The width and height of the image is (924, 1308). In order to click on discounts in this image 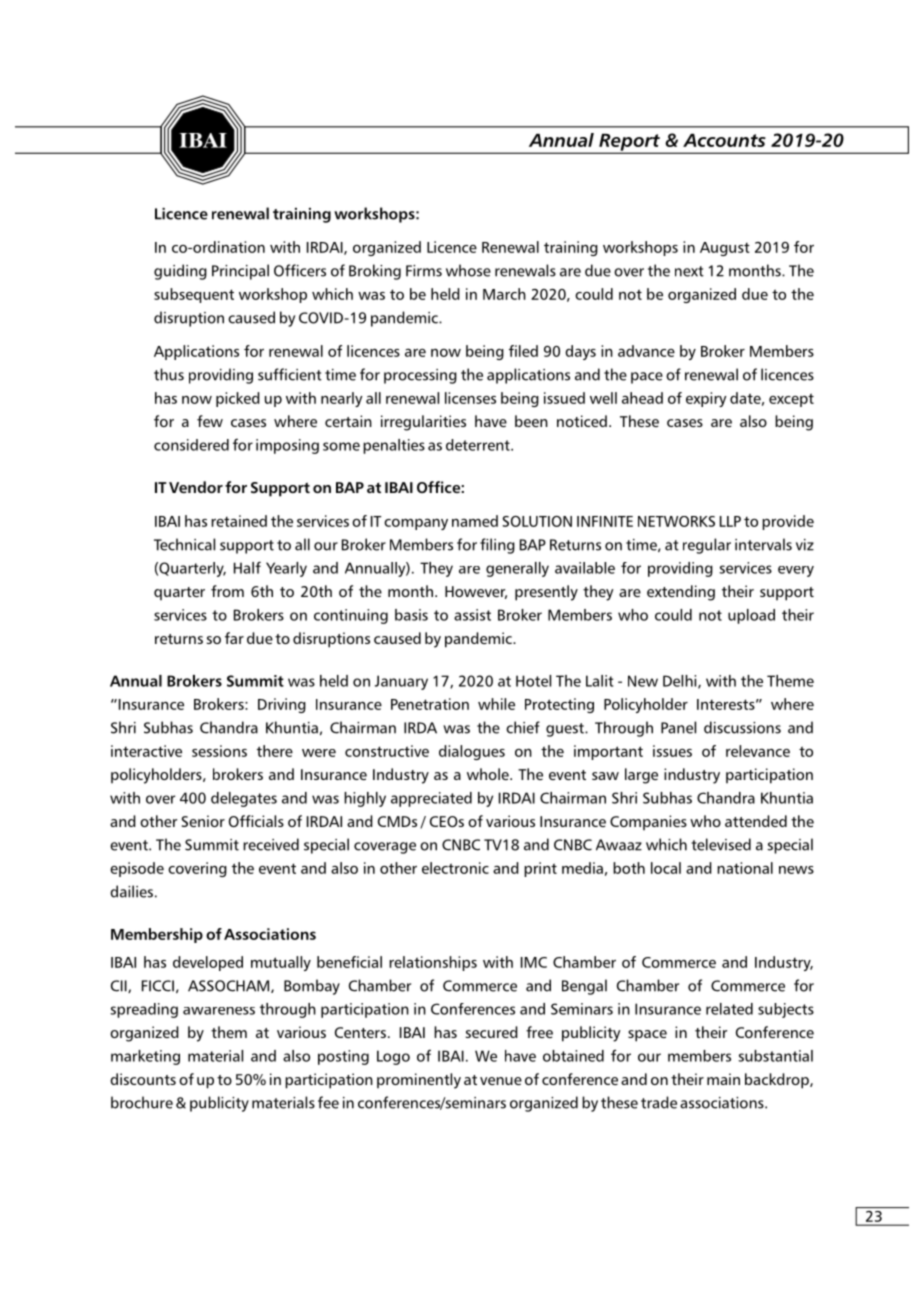, I will do `click(143, 1079)`.
